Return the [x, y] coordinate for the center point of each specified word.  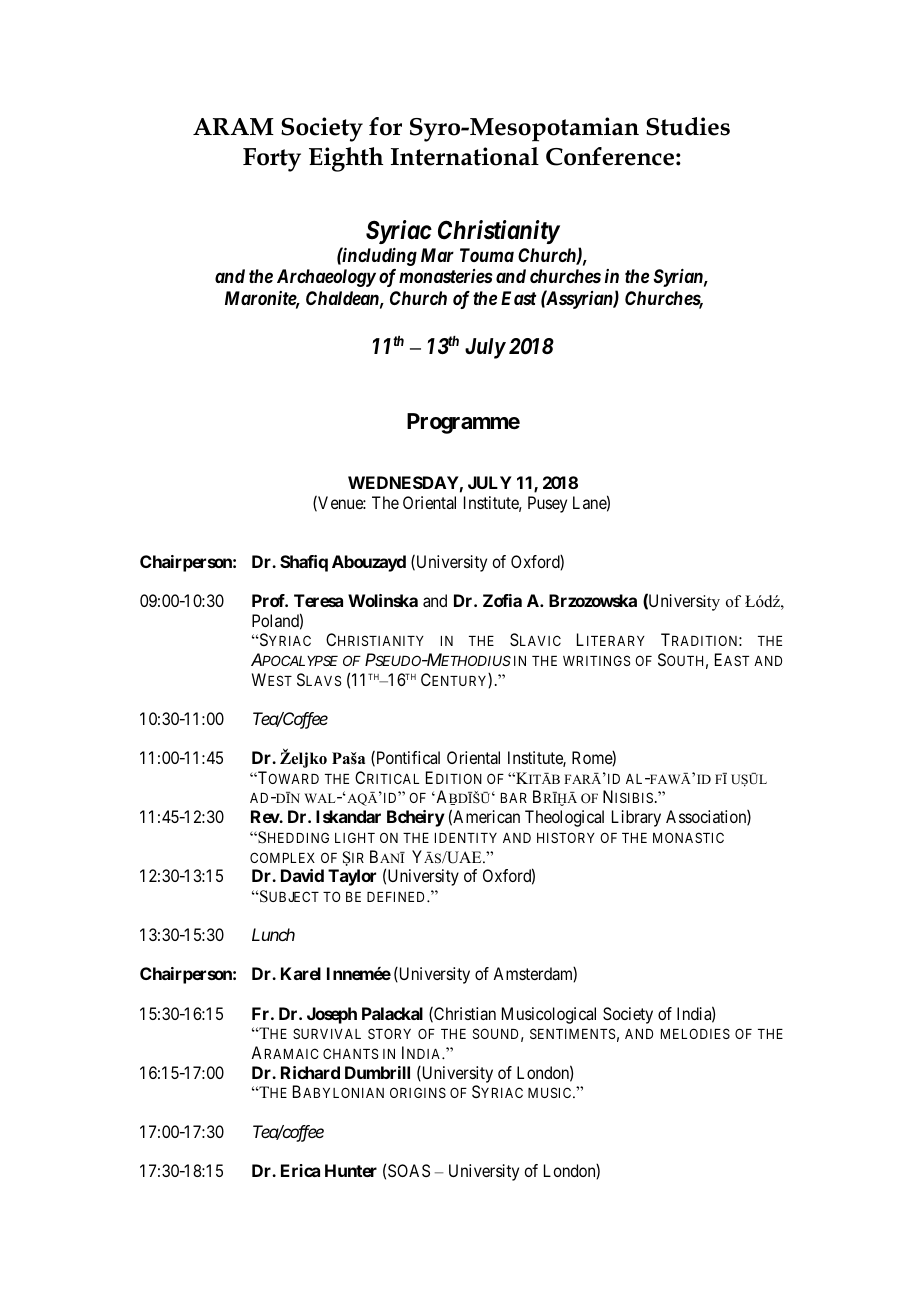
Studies [688, 126]
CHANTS [350, 1053]
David [302, 875]
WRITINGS [596, 660]
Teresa [318, 600]
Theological [564, 818]
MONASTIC [688, 837]
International [465, 156]
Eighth [346, 159]
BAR [514, 798]
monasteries [445, 276]
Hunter [351, 1170]
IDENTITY [466, 838]
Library [636, 818]
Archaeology [326, 278]
